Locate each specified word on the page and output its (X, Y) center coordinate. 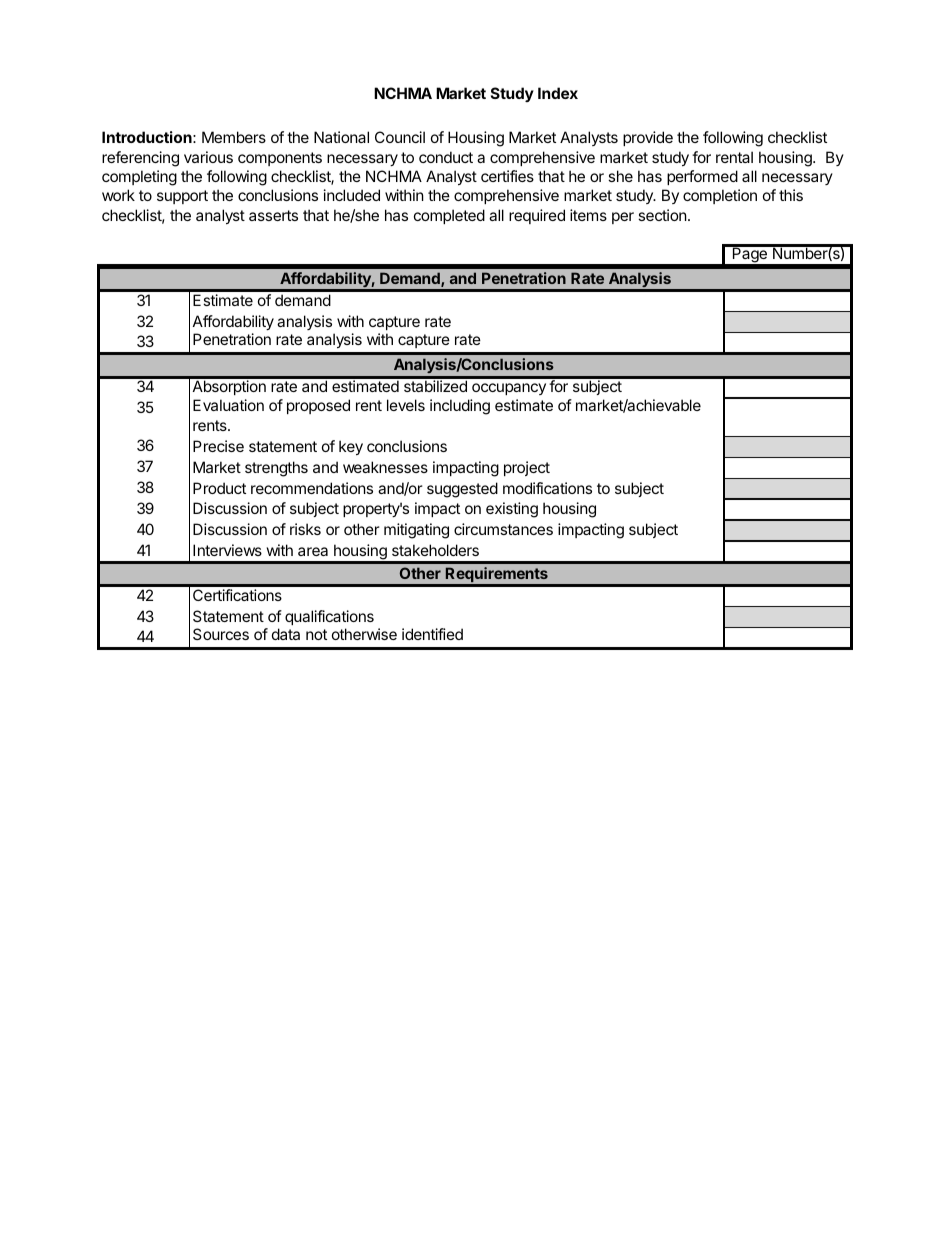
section (662, 215)
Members (234, 137)
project (527, 468)
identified (432, 634)
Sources (221, 634)
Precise (218, 446)
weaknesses (385, 467)
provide (648, 138)
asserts (273, 215)
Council (400, 137)
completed (449, 216)
